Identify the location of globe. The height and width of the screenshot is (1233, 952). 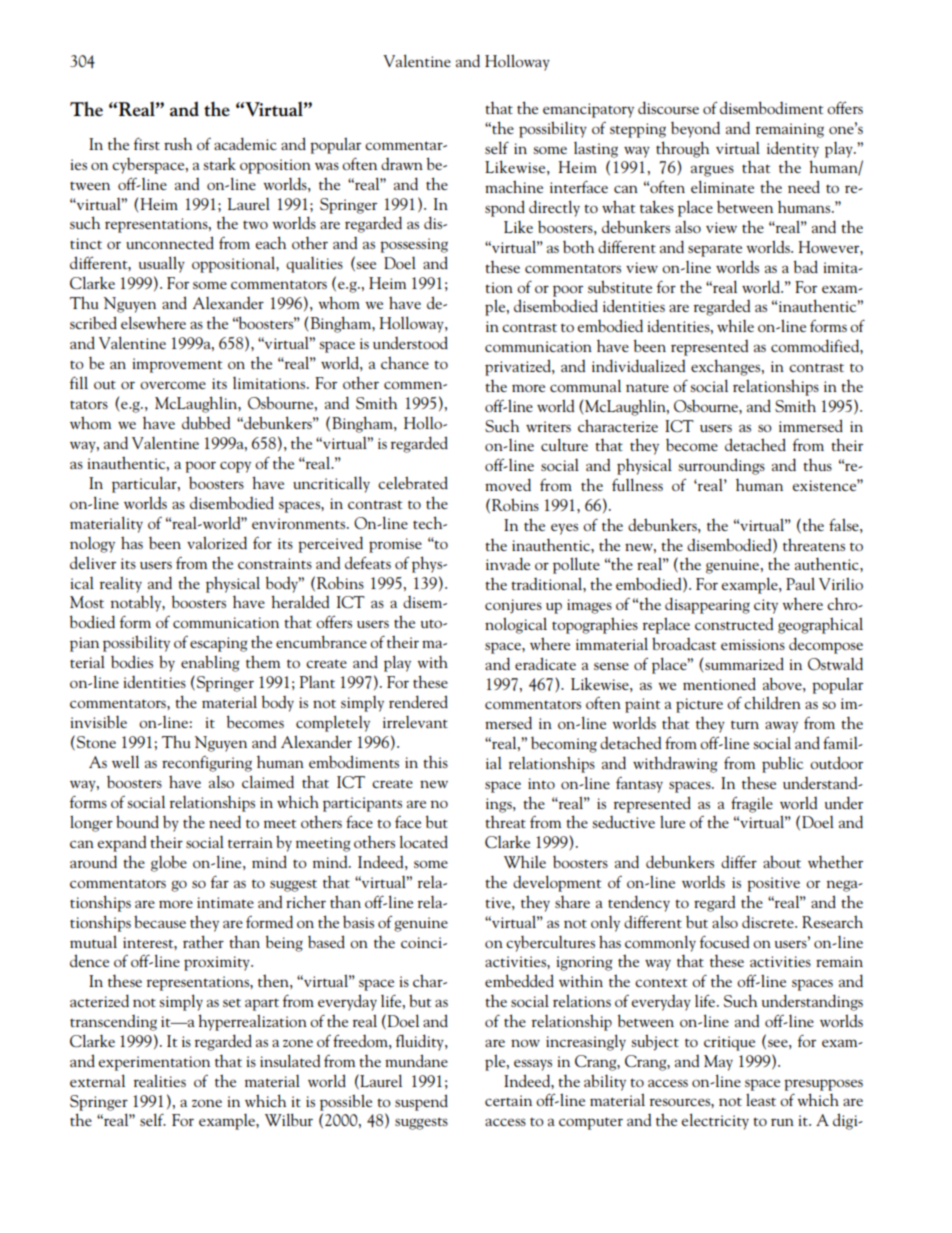
(169, 863).
